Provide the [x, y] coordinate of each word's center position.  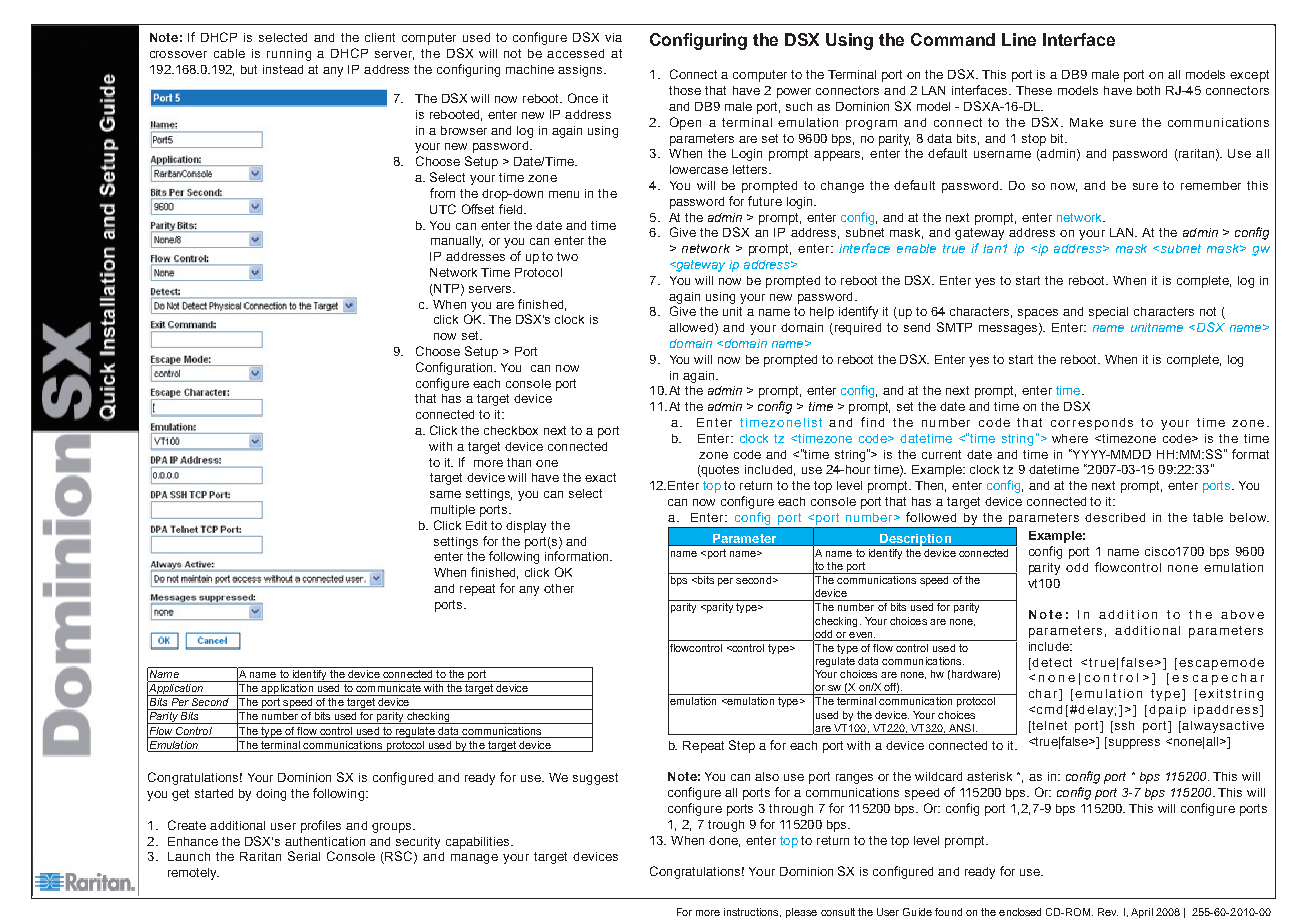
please [801, 913]
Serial [304, 856]
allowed [691, 327]
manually [457, 242]
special [1108, 313]
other [559, 588]
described [1115, 517]
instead [283, 69]
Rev [1108, 912]
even [862, 635]
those [685, 90]
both [1148, 90]
